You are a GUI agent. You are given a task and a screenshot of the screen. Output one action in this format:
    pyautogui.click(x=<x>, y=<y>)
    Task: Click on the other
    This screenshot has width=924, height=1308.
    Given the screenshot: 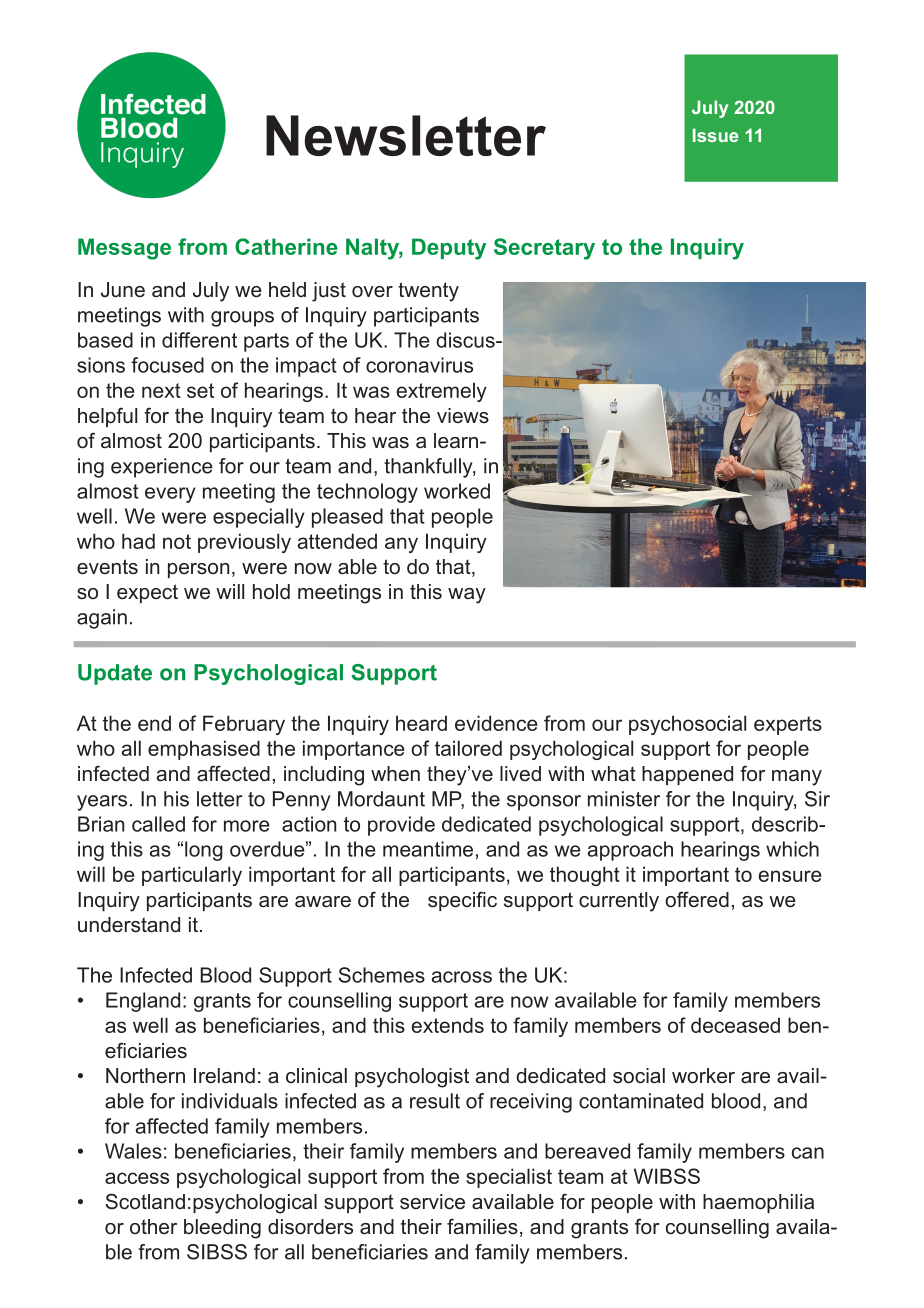 What is the action you would take?
    pyautogui.click(x=153, y=1226)
